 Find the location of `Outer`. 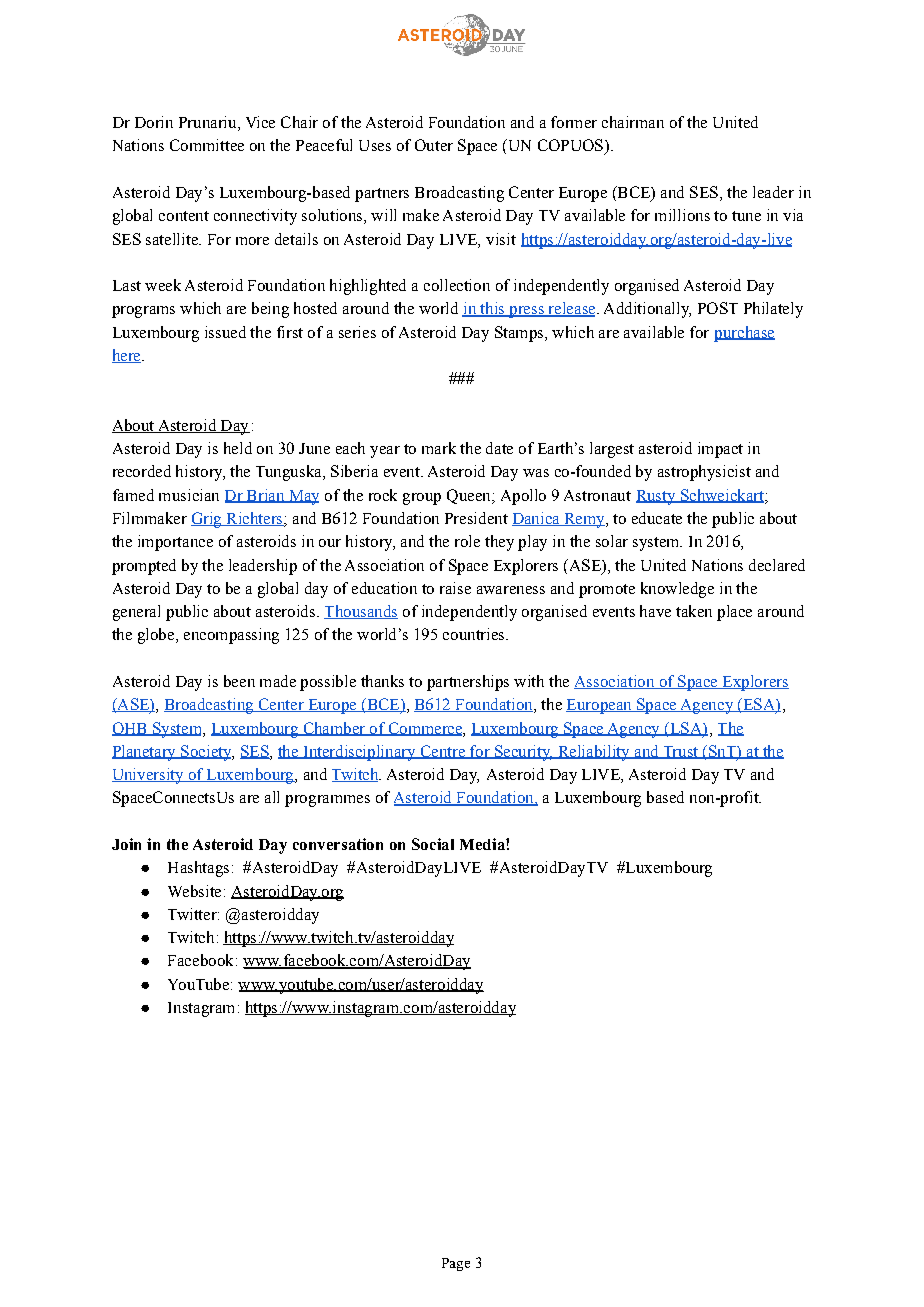

Outer is located at coordinates (434, 145).
